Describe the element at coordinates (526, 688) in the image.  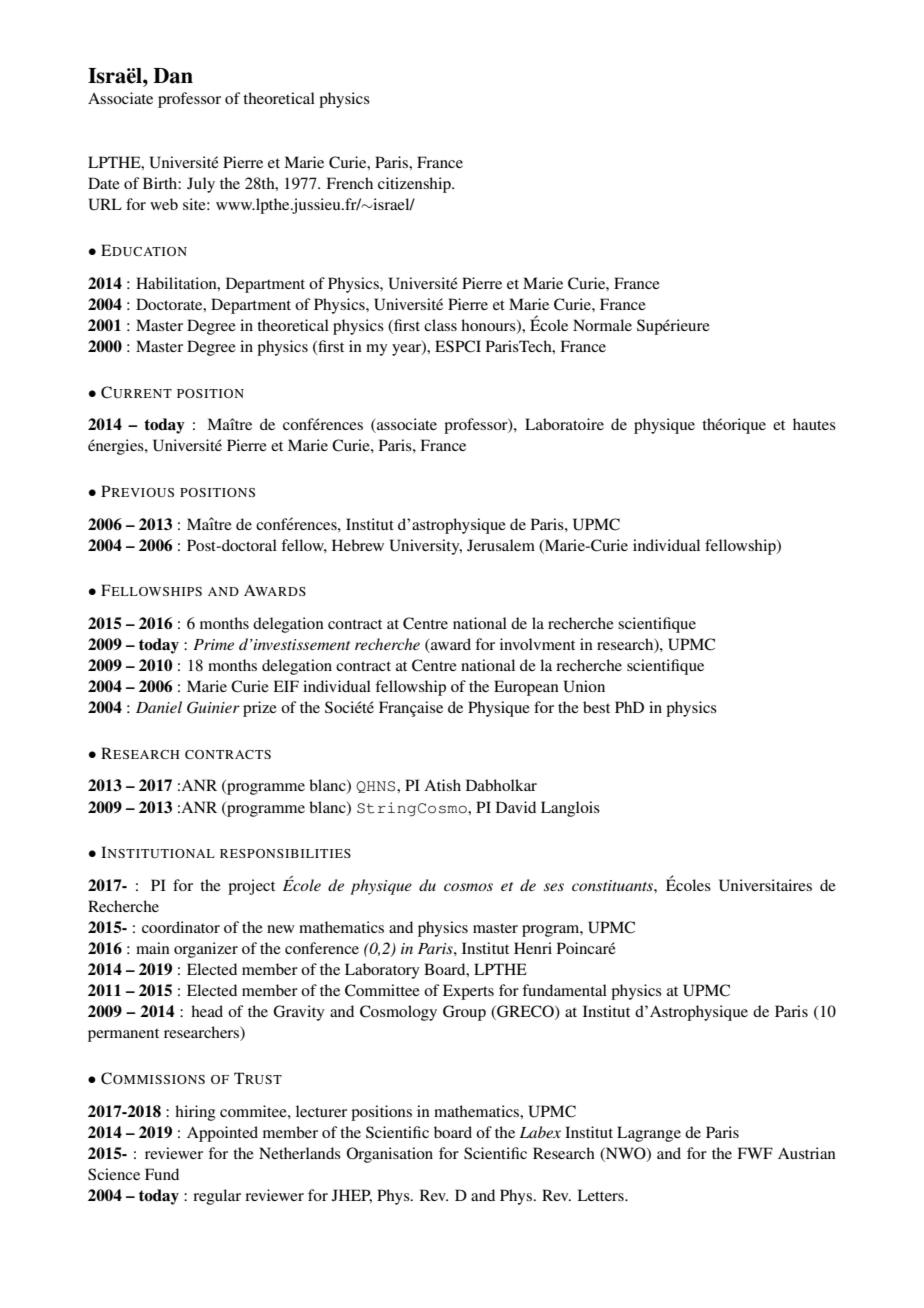
I see `European` at that location.
